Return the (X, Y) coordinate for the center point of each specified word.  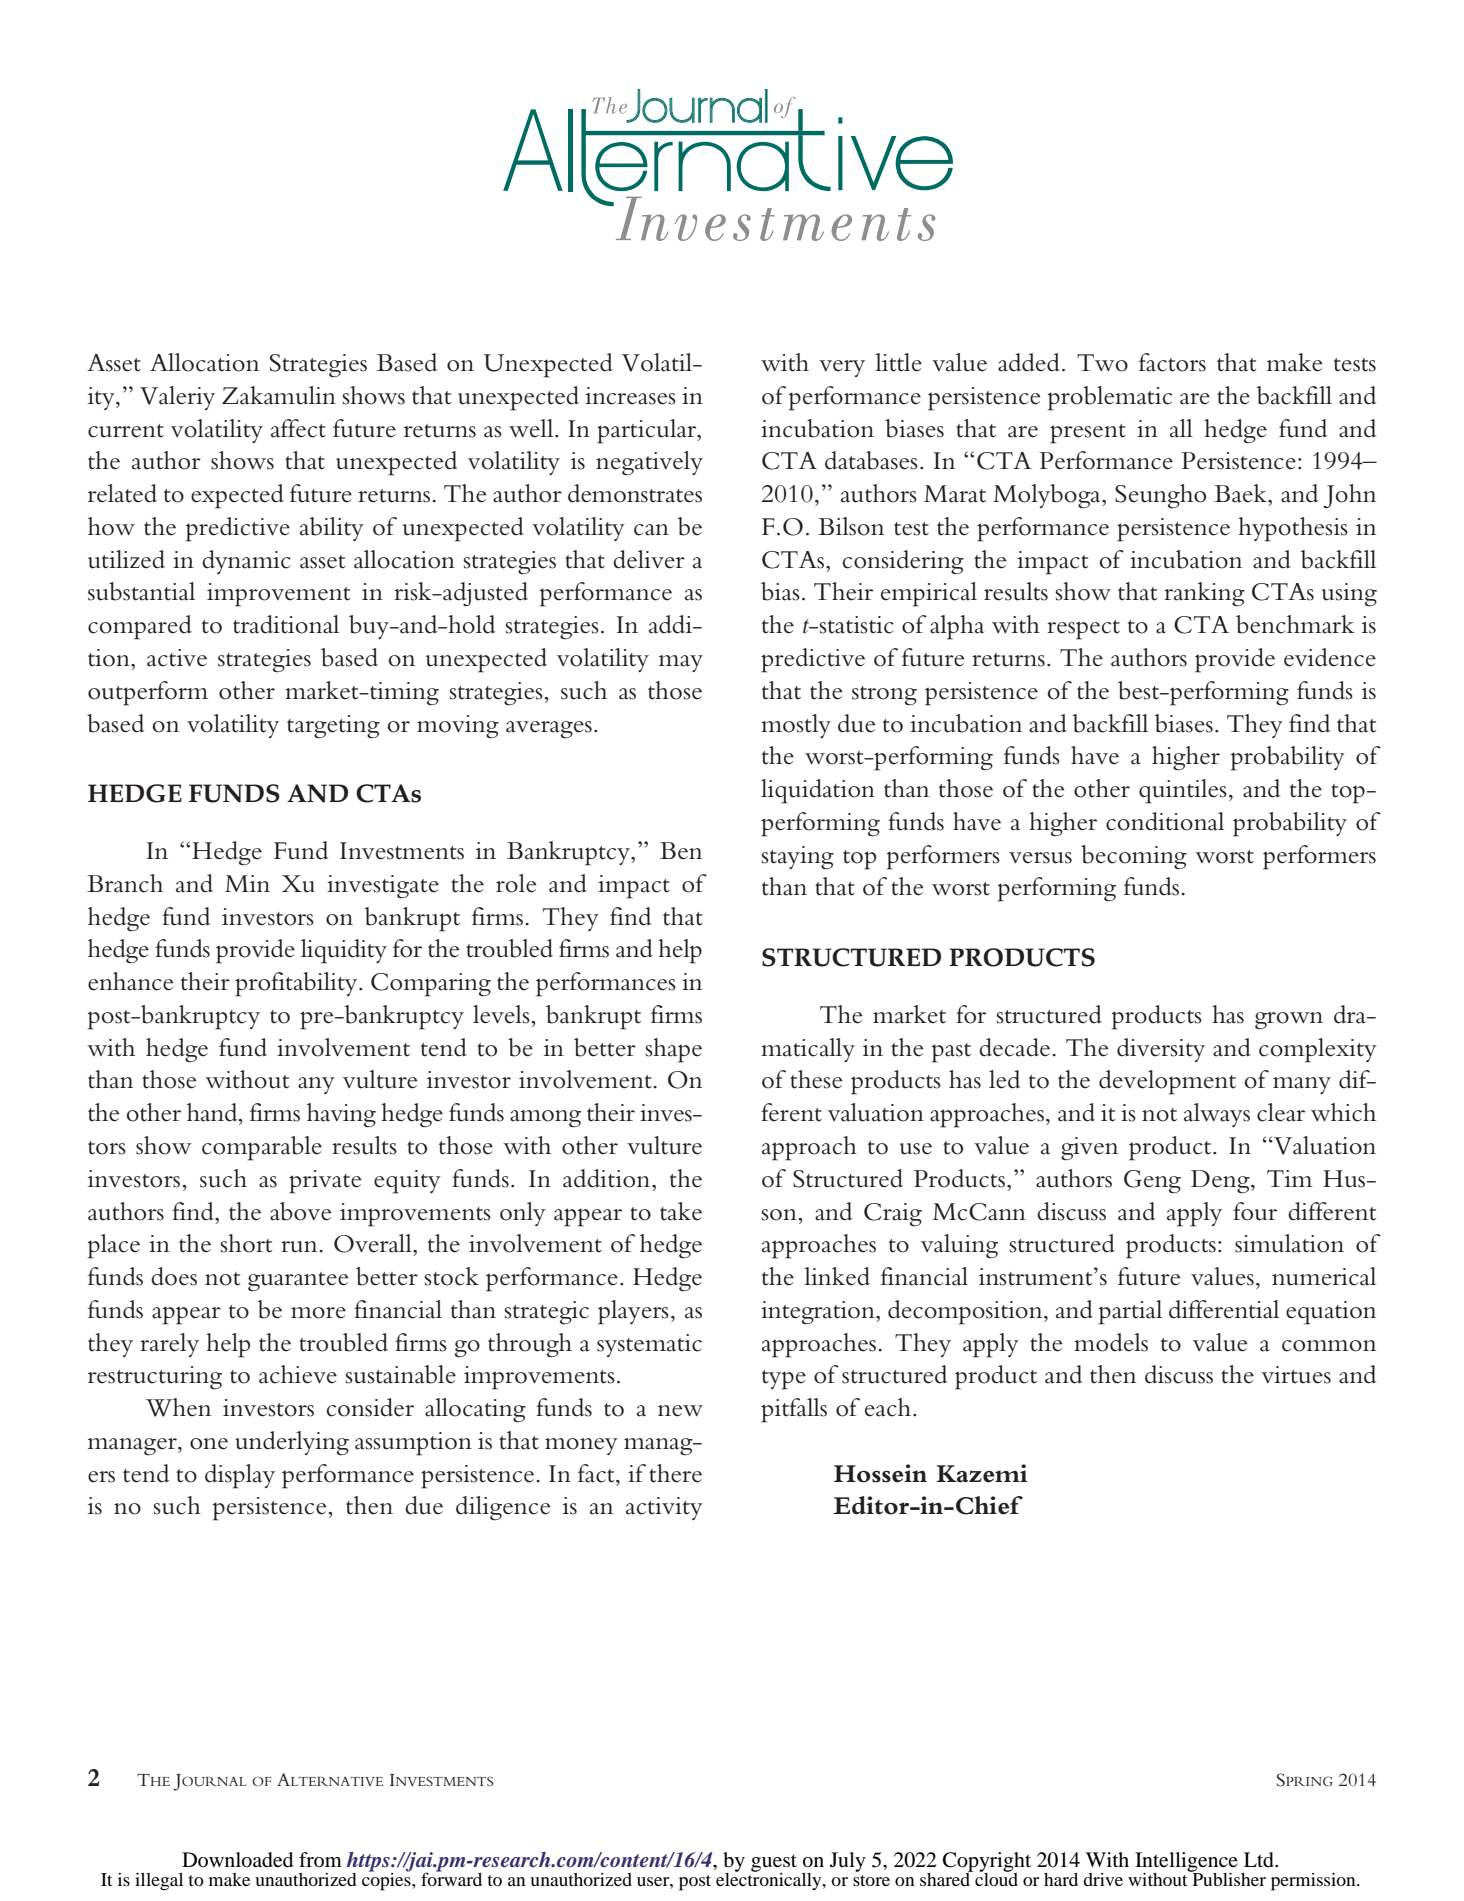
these (816, 1079)
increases (630, 396)
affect (298, 428)
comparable (262, 1148)
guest (774, 1864)
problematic (1110, 398)
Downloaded (237, 1860)
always (1217, 1115)
